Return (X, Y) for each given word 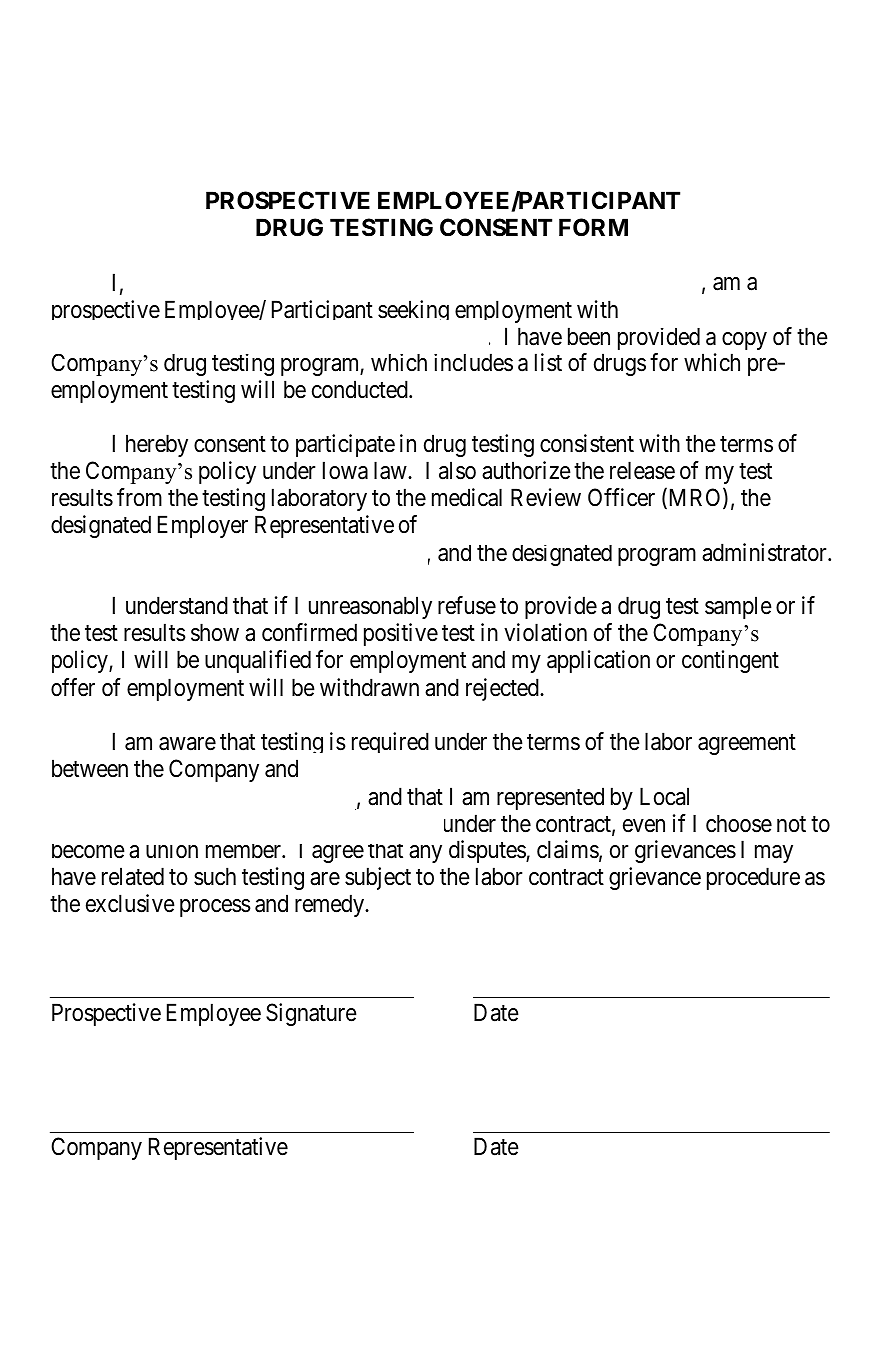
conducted (361, 389)
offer (73, 687)
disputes (488, 851)
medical (467, 497)
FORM (593, 227)
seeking (413, 310)
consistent (587, 443)
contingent (730, 661)
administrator (765, 552)
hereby (157, 445)
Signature (311, 1014)
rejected (503, 689)
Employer (203, 526)
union (172, 852)
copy (744, 341)
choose (739, 824)
